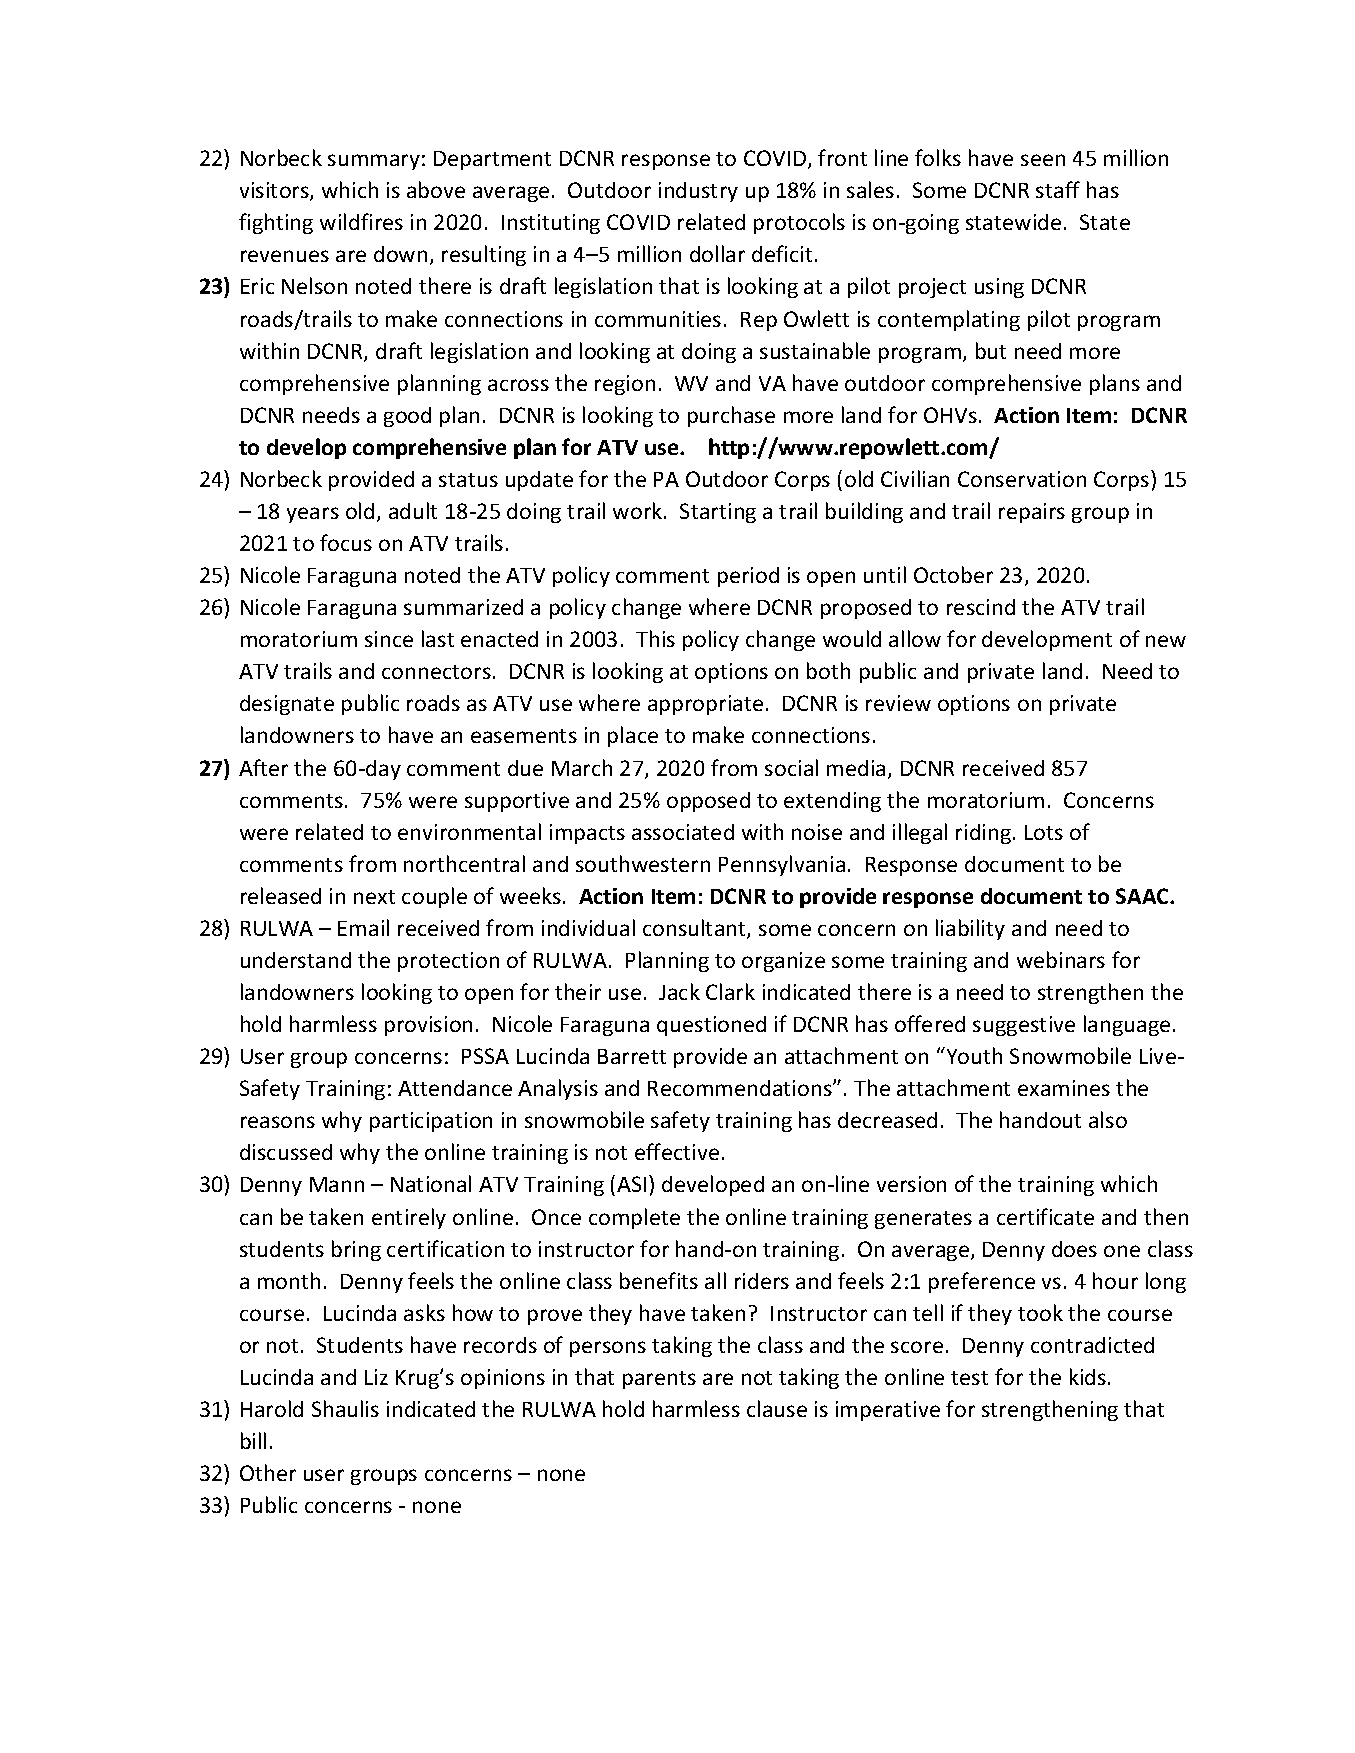 Image resolution: width=1355 pixels, height=1753 pixels. What do you see at coordinates (1058, 189) in the image?
I see `staff` at bounding box center [1058, 189].
